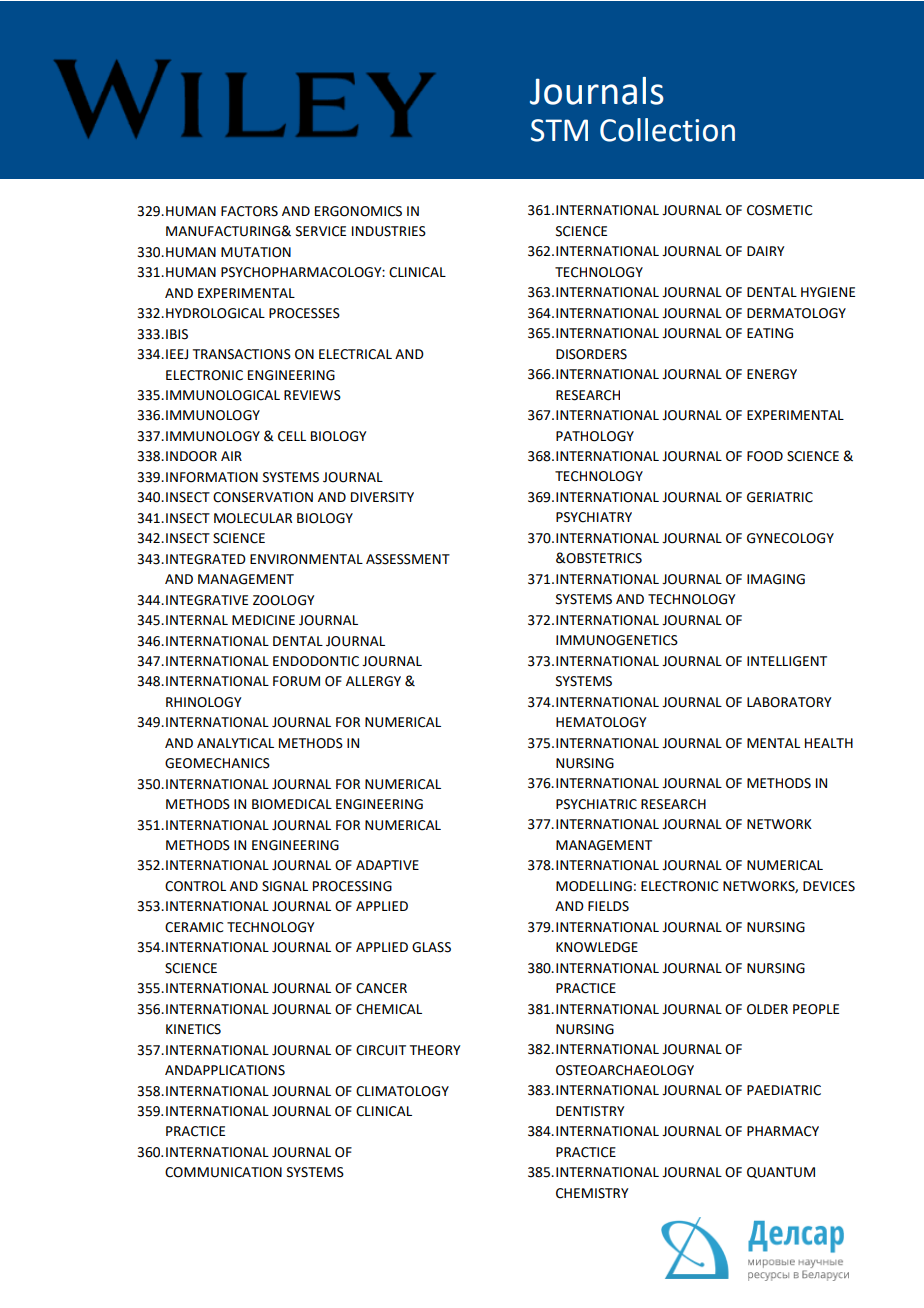  What do you see at coordinates (780, 497) in the document?
I see `GERIATRIC` at bounding box center [780, 497].
